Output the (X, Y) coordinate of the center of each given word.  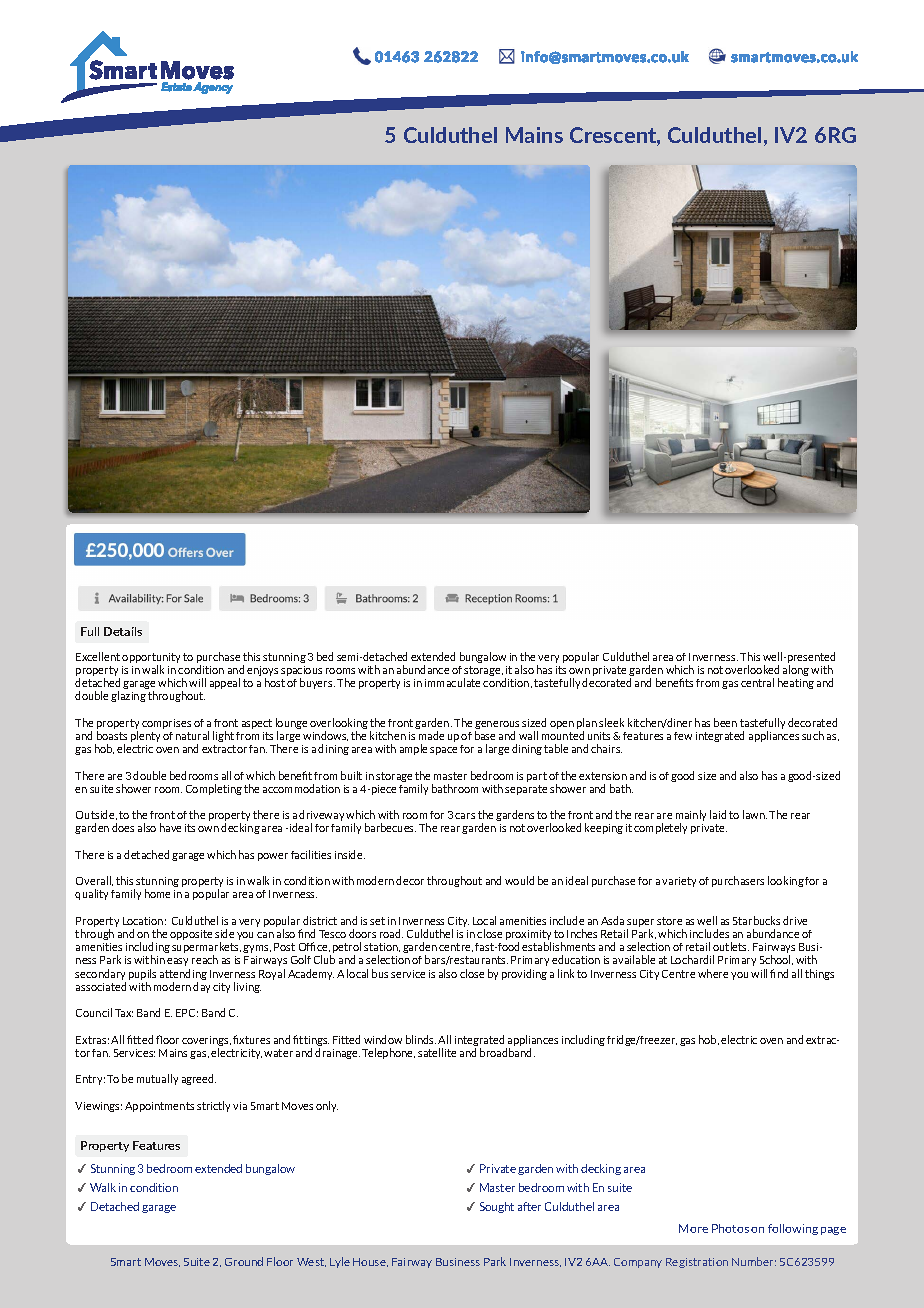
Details (123, 631)
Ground (244, 1261)
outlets (731, 946)
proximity (528, 936)
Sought (497, 1207)
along (796, 670)
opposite (191, 935)
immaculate (452, 682)
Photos (730, 1228)
